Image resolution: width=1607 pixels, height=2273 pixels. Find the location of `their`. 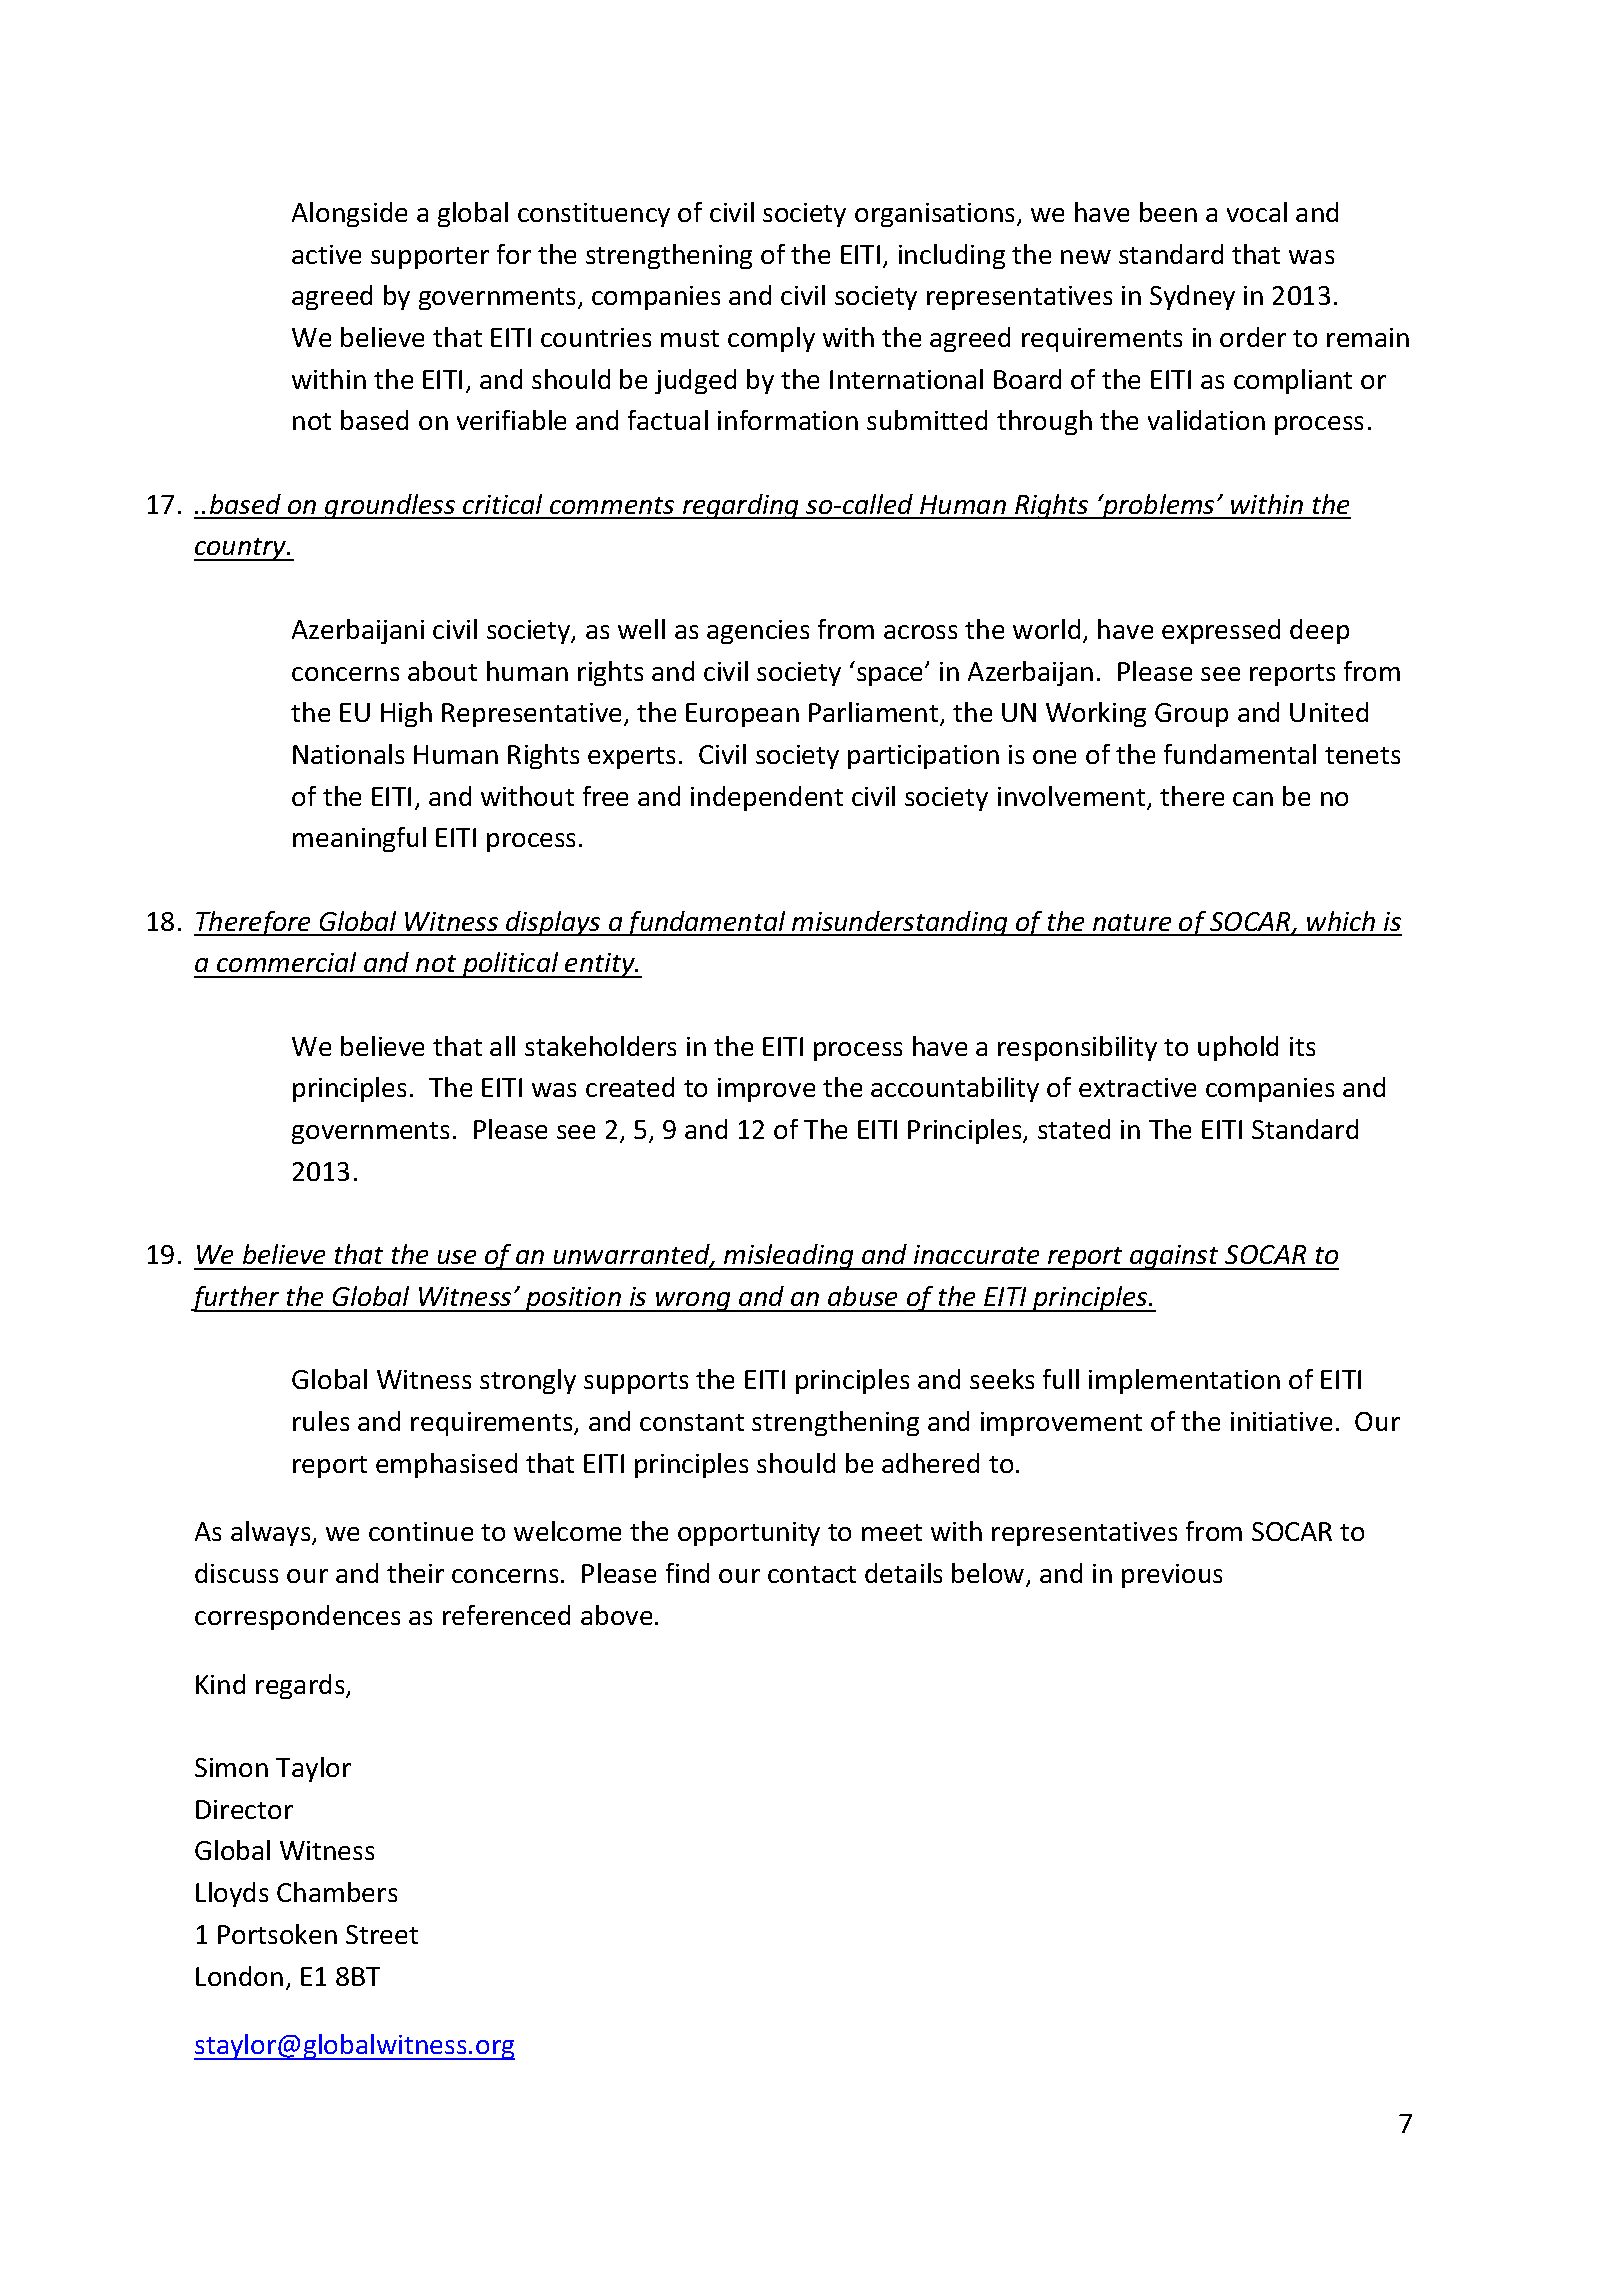

their is located at coordinates (415, 1573).
